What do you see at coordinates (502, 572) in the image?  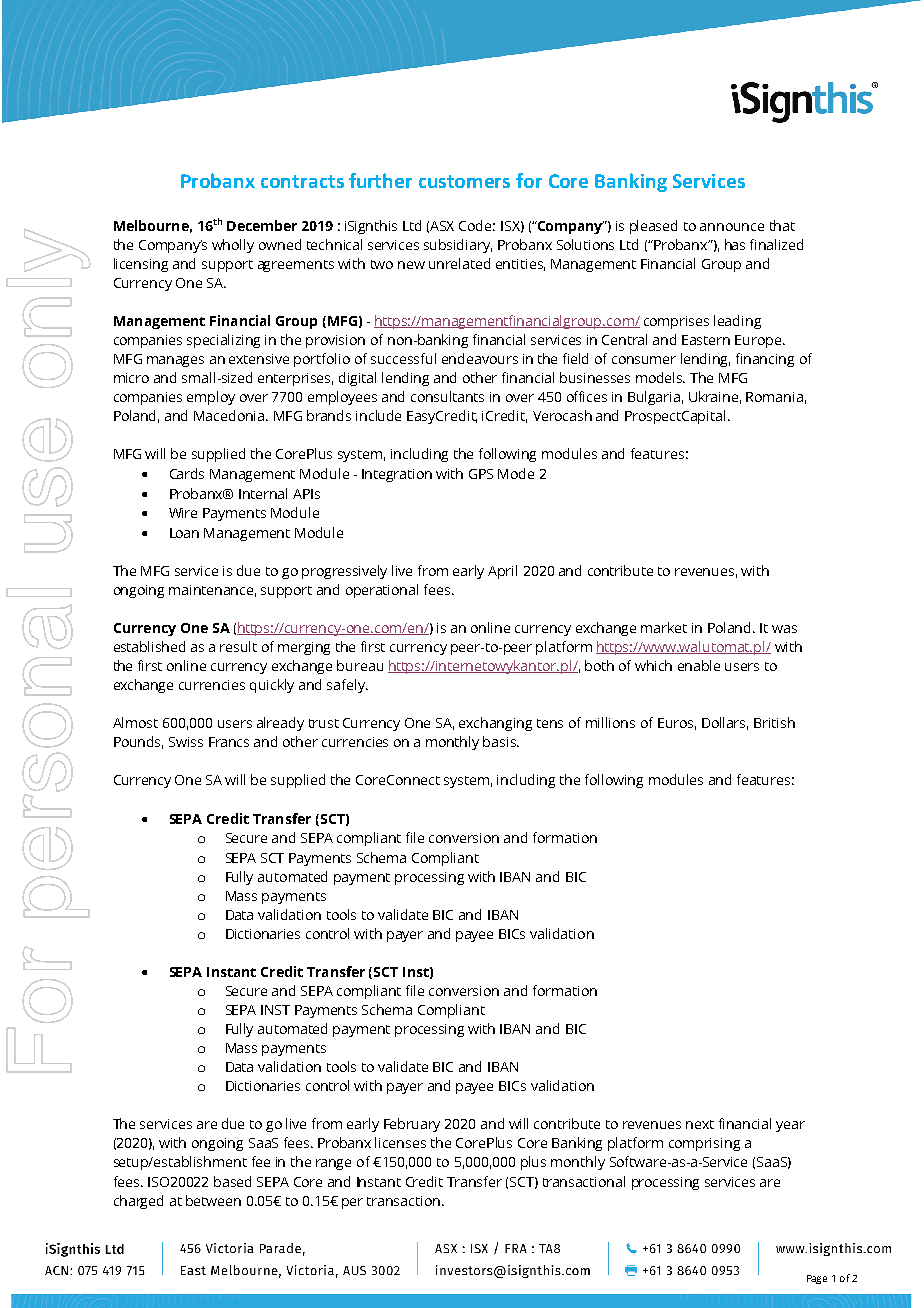 I see `April` at bounding box center [502, 572].
